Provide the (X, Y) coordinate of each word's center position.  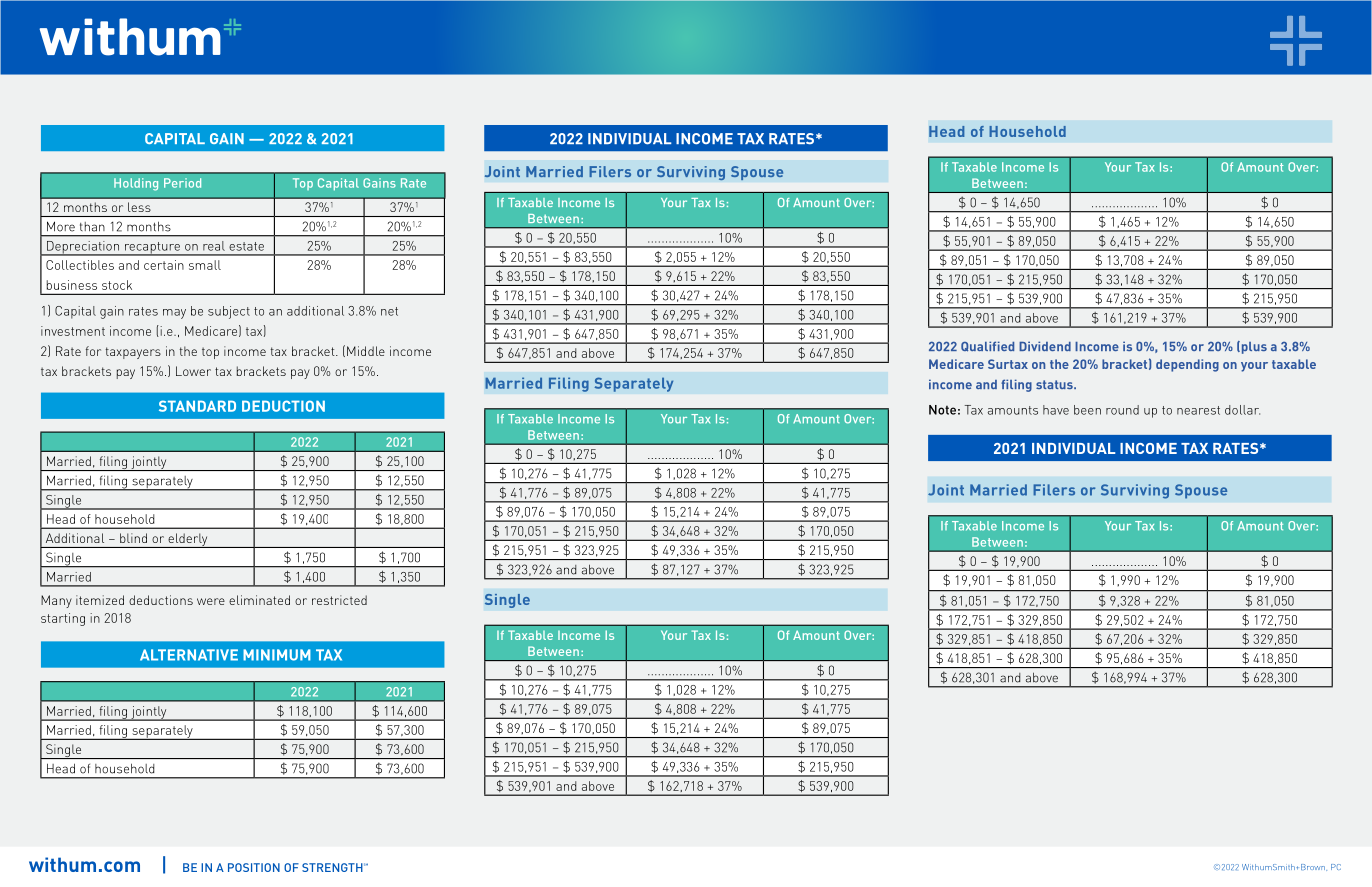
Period (182, 183)
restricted (339, 600)
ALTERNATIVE (189, 655)
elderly (188, 540)
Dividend (1045, 346)
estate (246, 246)
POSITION (254, 867)
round (1122, 410)
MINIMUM (277, 655)
